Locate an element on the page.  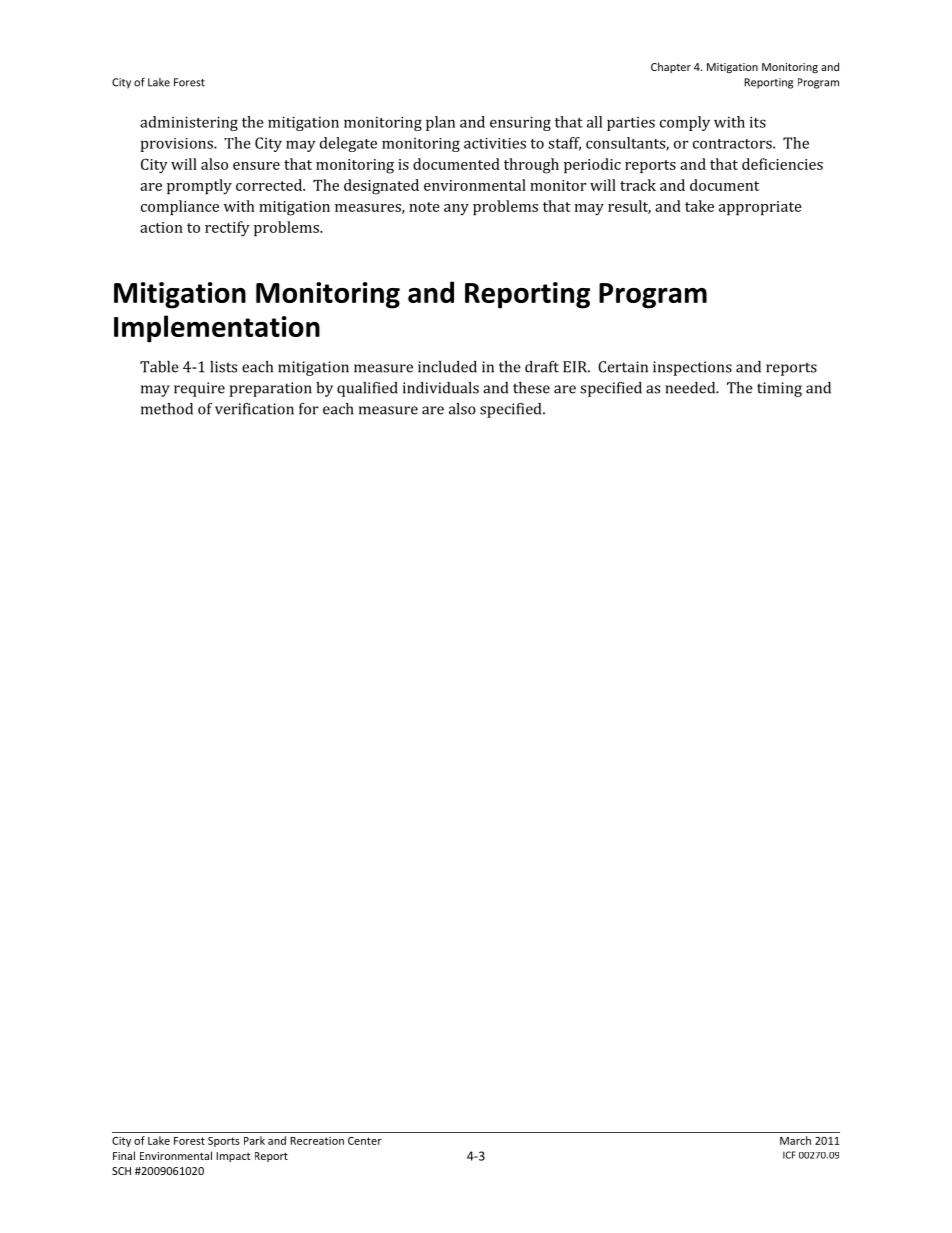
lists is located at coordinates (223, 367).
